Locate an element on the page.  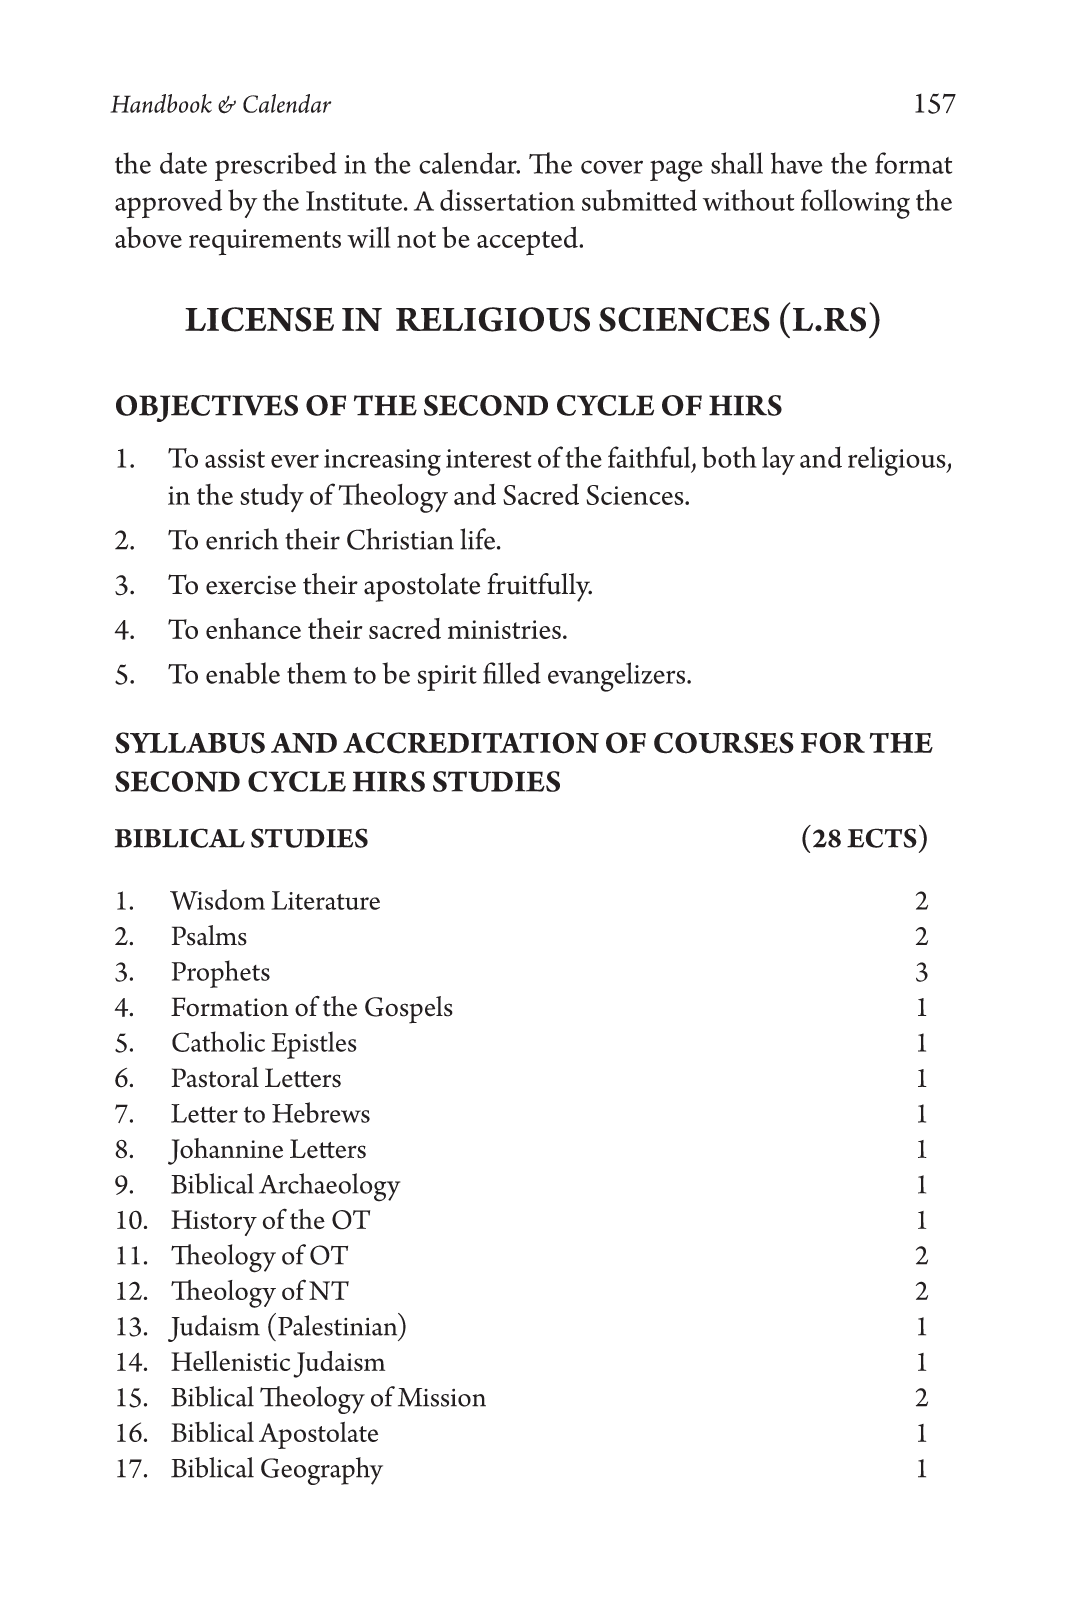
Mission is located at coordinates (442, 1397).
